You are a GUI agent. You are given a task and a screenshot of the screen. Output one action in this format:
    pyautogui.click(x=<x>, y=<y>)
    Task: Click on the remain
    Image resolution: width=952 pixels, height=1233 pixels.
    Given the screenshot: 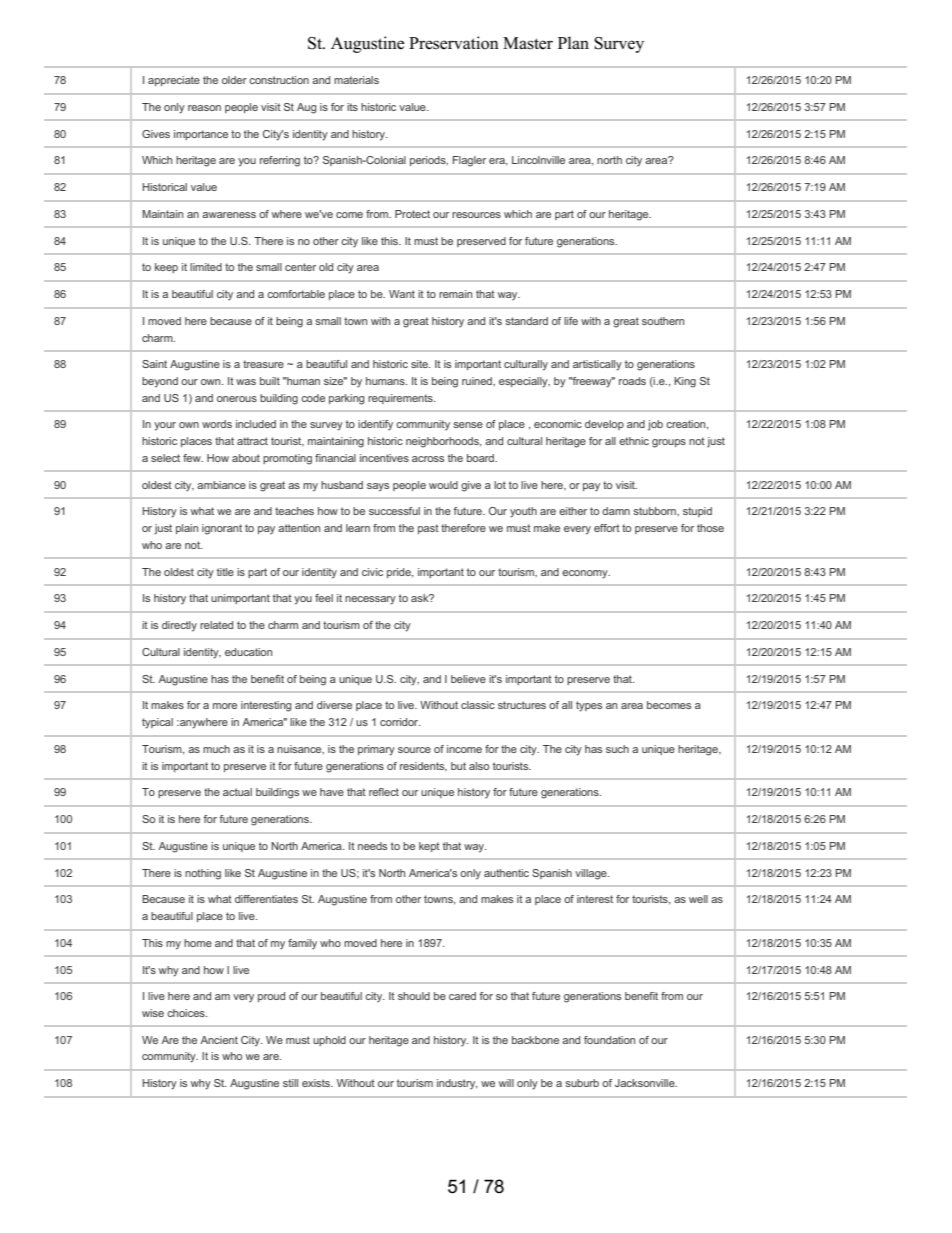 What is the action you would take?
    pyautogui.click(x=455, y=294)
